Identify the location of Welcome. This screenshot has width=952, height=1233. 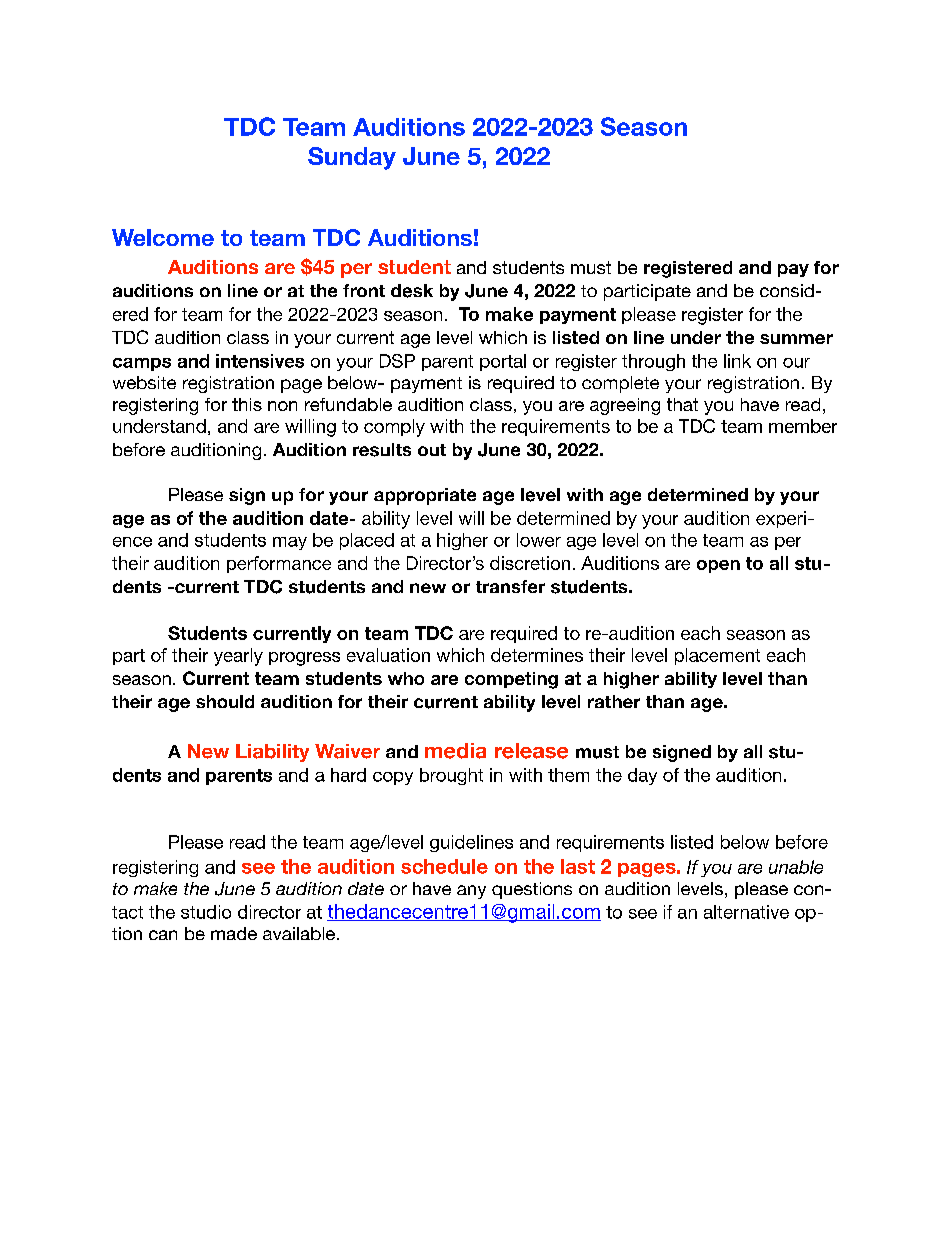
(163, 237).
